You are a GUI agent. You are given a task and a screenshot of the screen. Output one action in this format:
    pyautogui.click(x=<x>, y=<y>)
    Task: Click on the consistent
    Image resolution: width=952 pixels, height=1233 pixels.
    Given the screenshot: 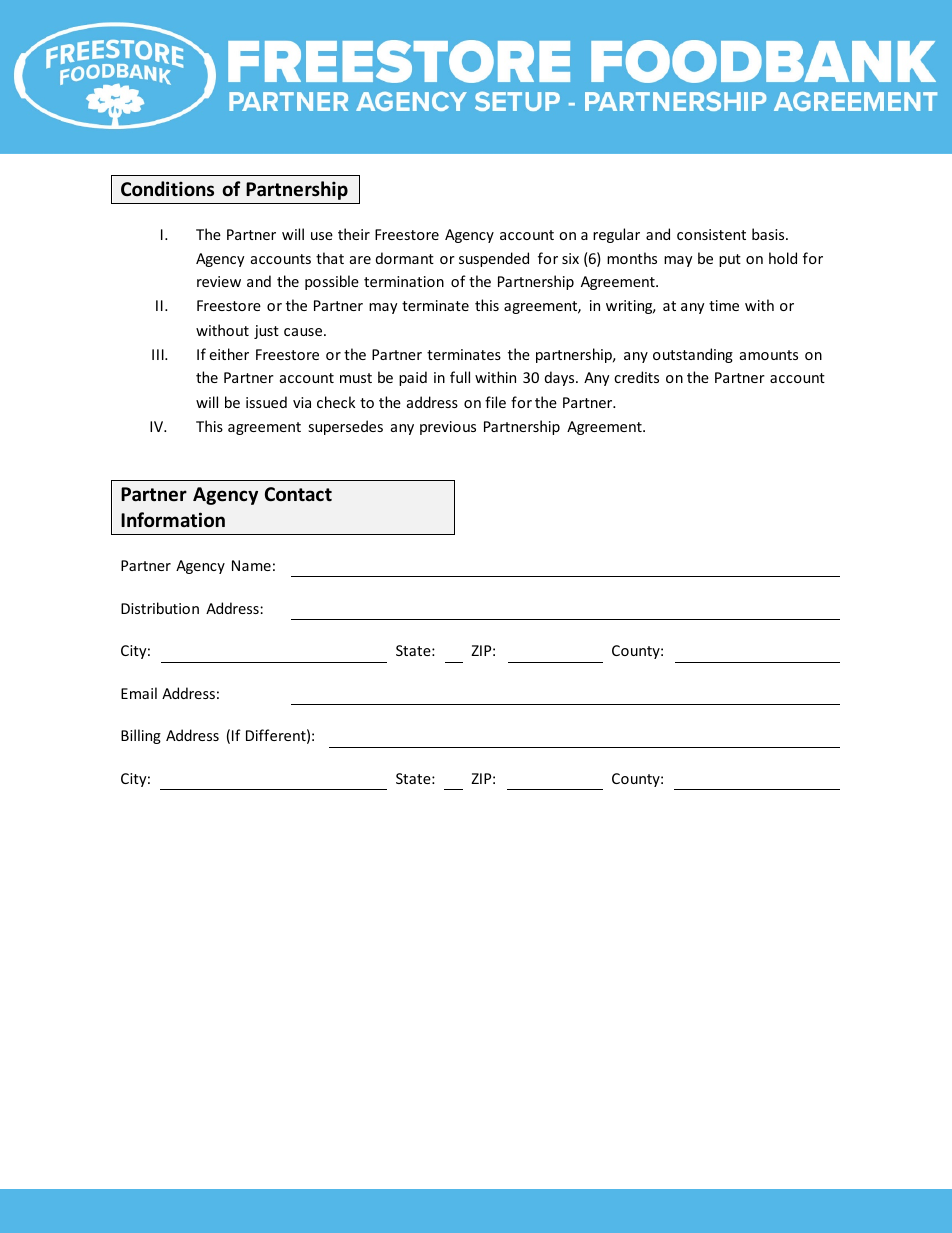 What is the action you would take?
    pyautogui.click(x=711, y=234)
